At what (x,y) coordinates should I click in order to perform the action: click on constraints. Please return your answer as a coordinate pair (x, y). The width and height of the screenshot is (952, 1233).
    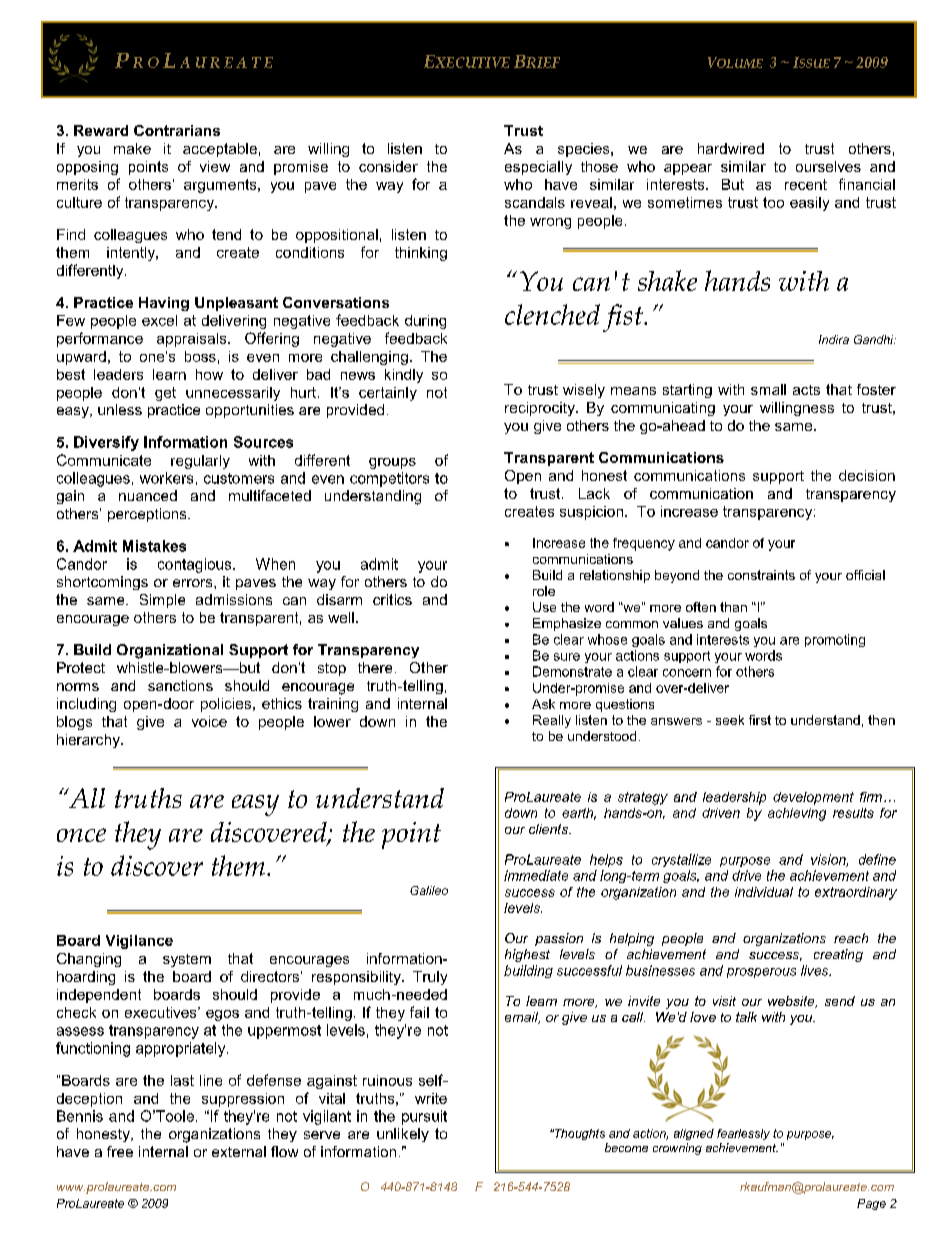
    Looking at the image, I should click on (761, 575).
